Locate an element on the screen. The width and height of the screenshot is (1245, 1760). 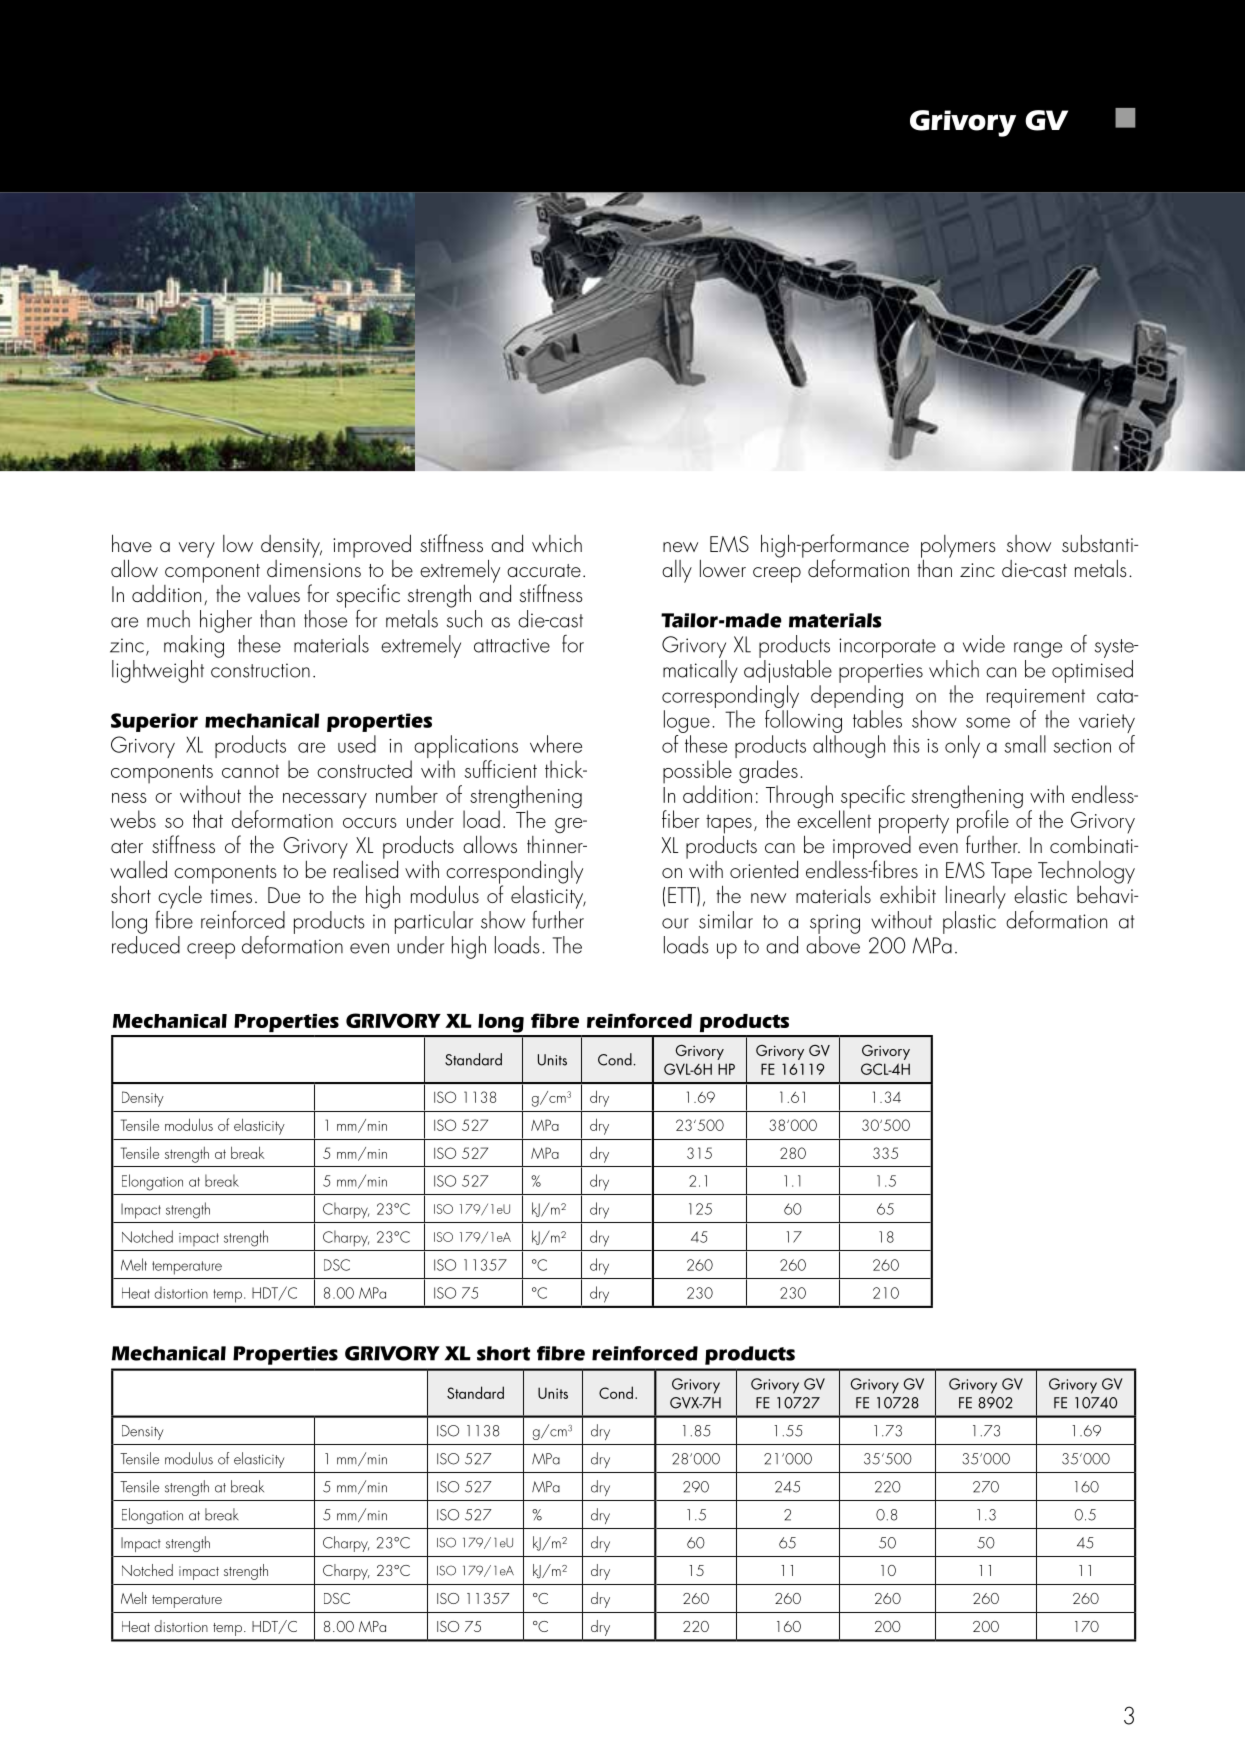
used is located at coordinates (357, 744).
